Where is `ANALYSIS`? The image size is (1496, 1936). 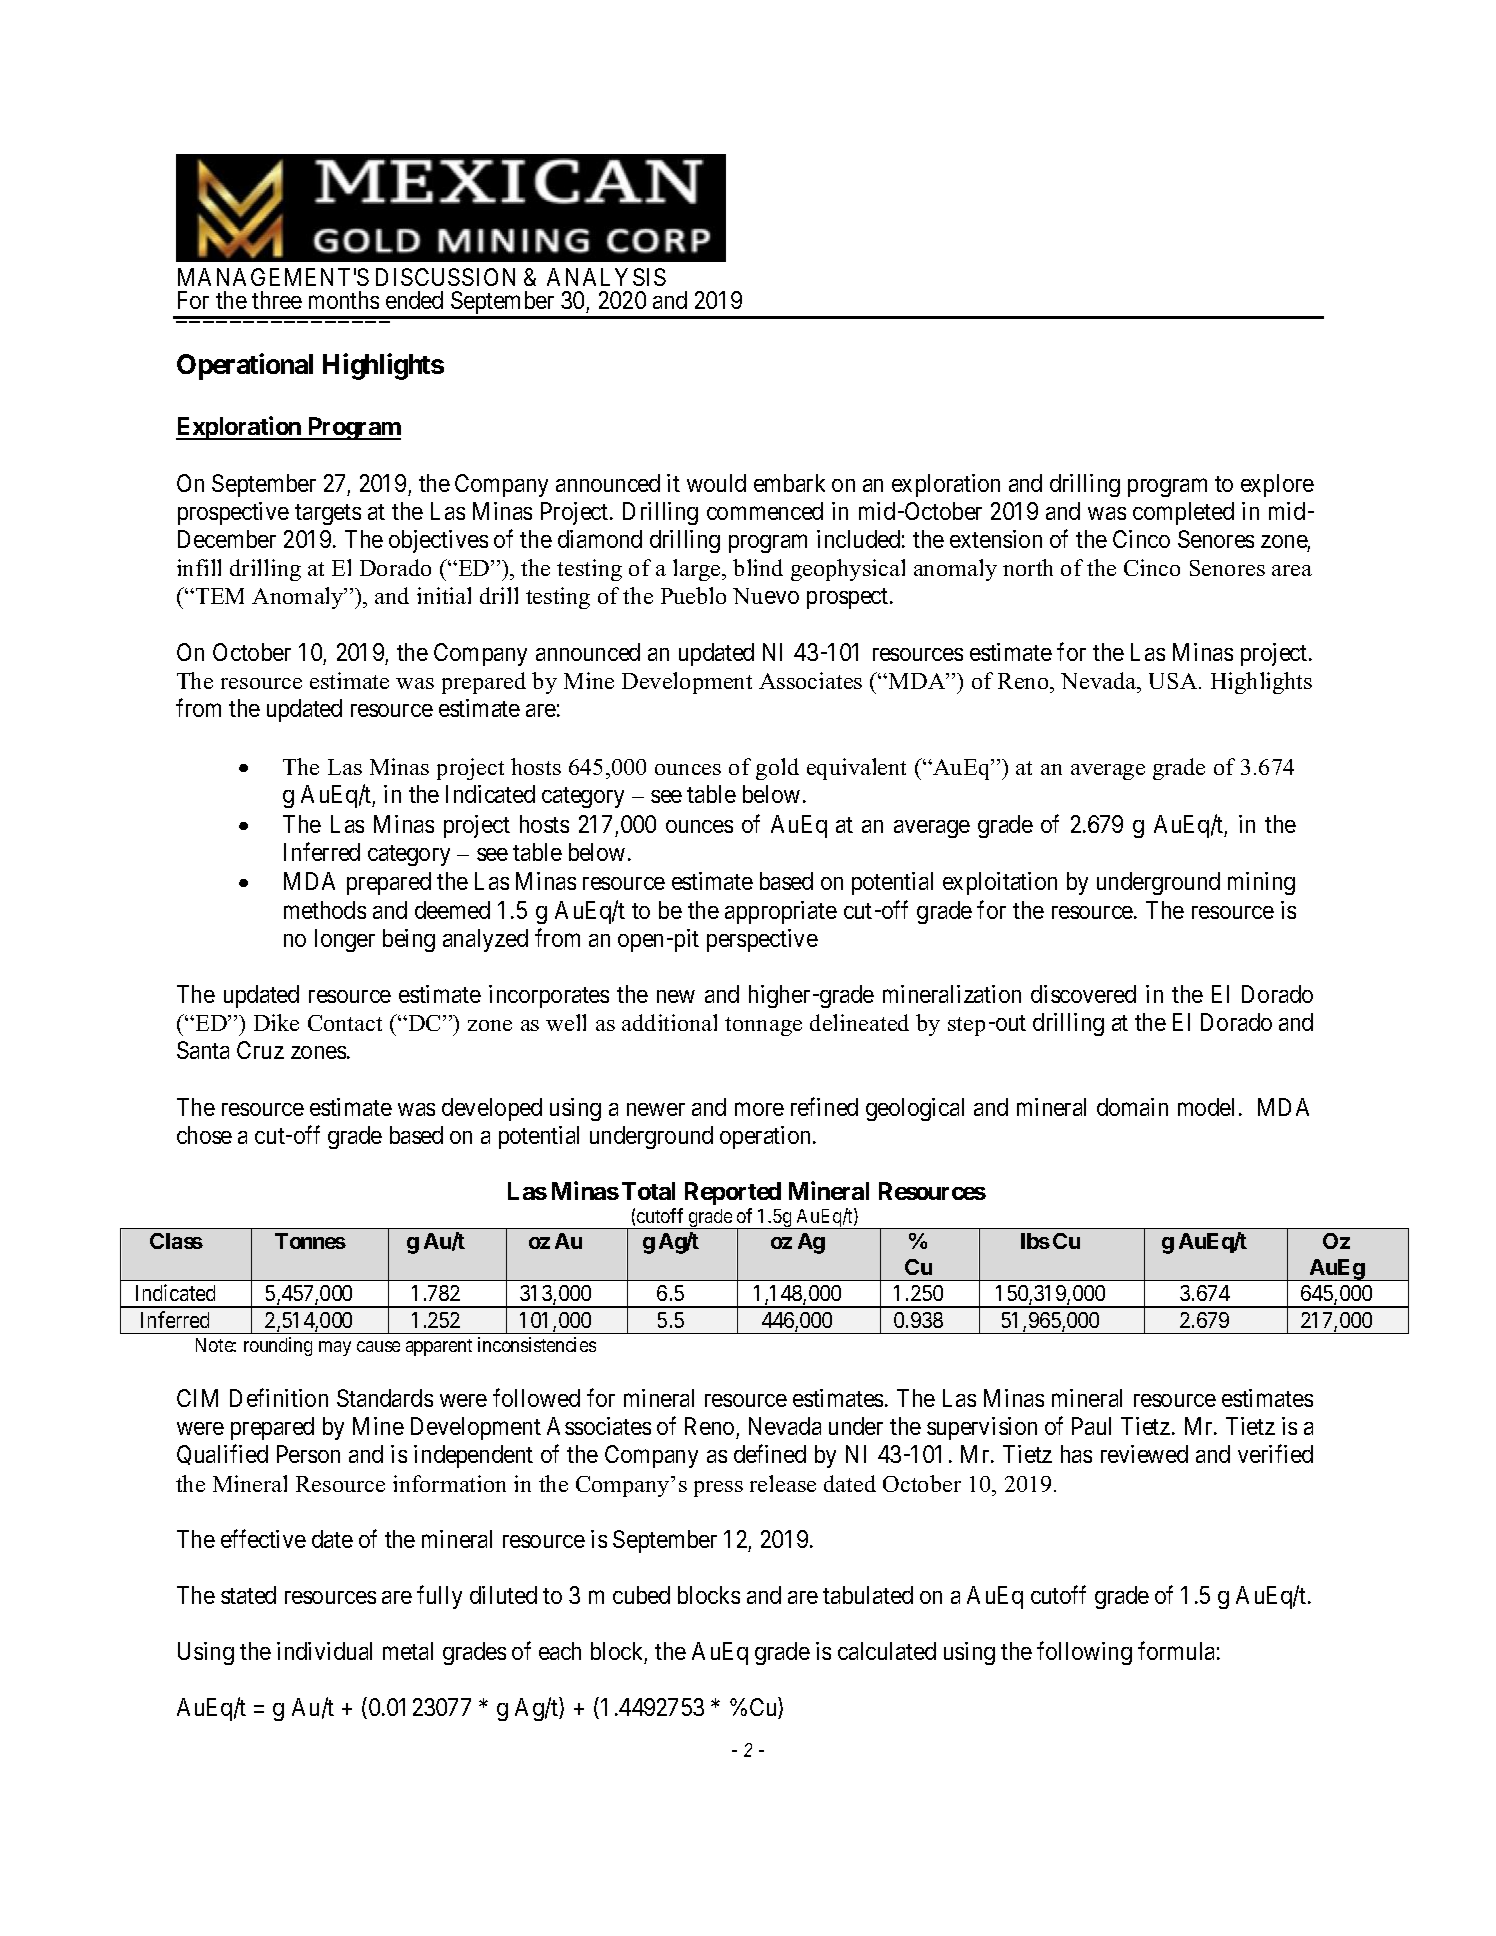
ANALYSIS is located at coordinates (606, 277).
